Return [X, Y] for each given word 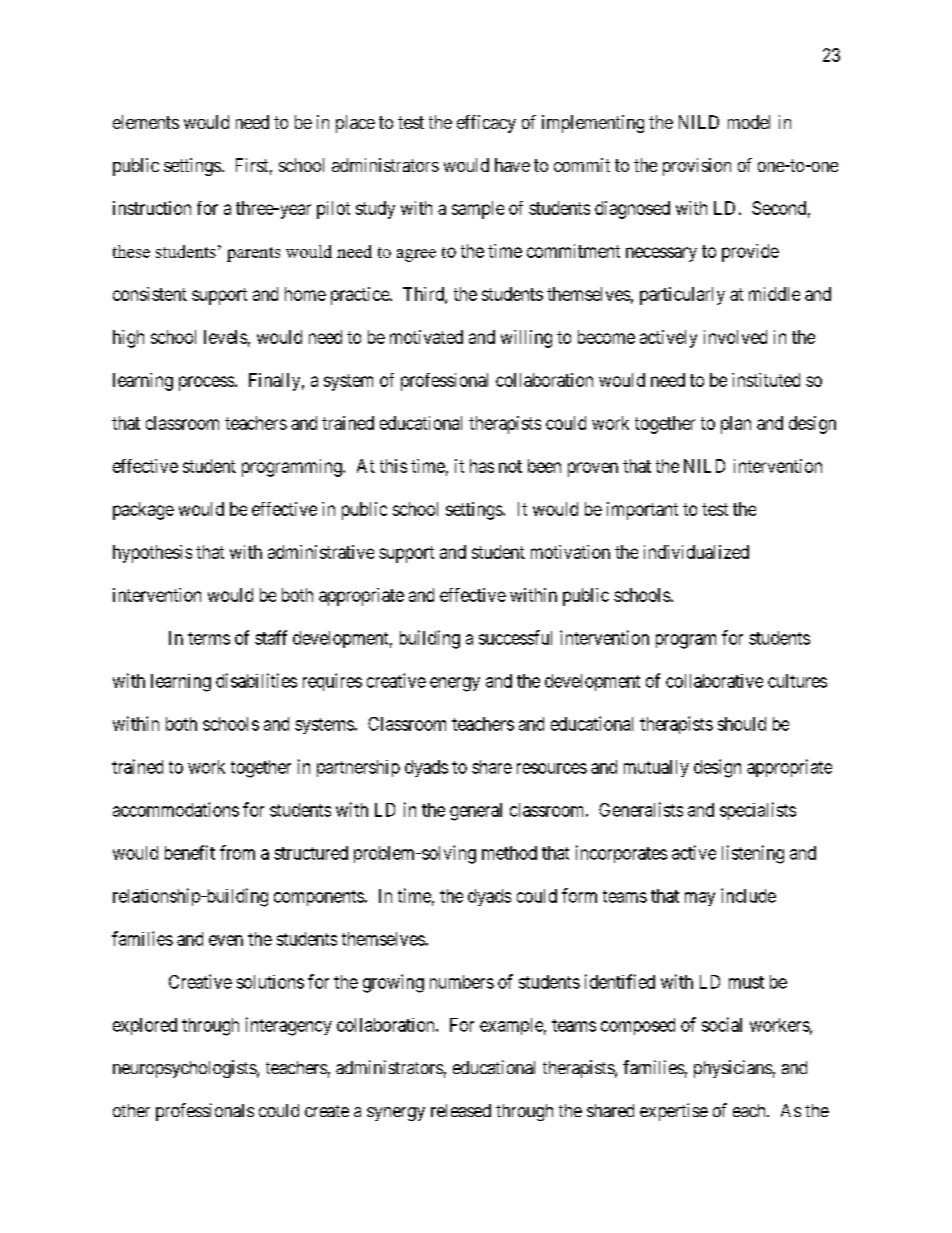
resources [552, 768]
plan [736, 425]
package [143, 511]
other [131, 1110]
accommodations [176, 809]
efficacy [486, 124]
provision [697, 167]
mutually [656, 768]
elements [146, 122]
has [482, 466]
